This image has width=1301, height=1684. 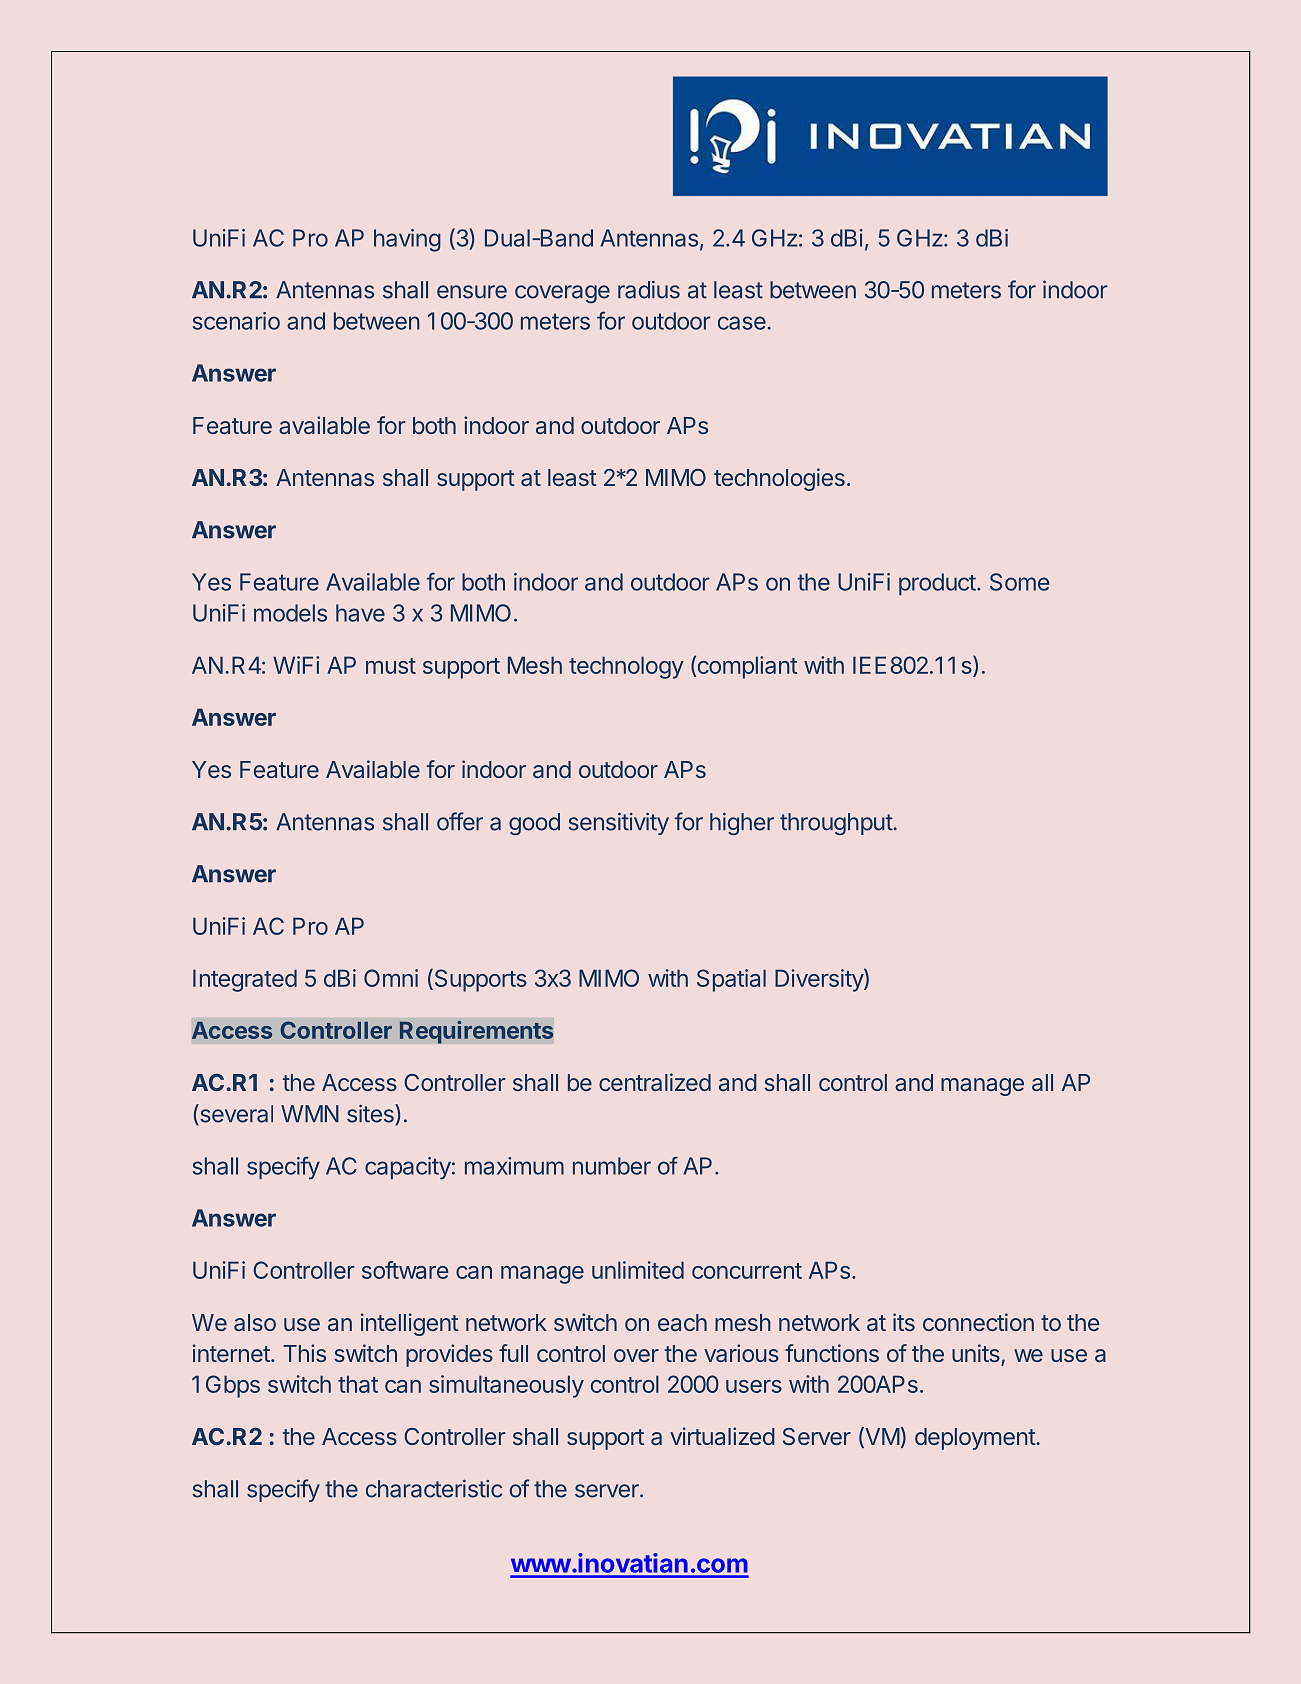 What do you see at coordinates (358, 1384) in the image?
I see `that` at bounding box center [358, 1384].
